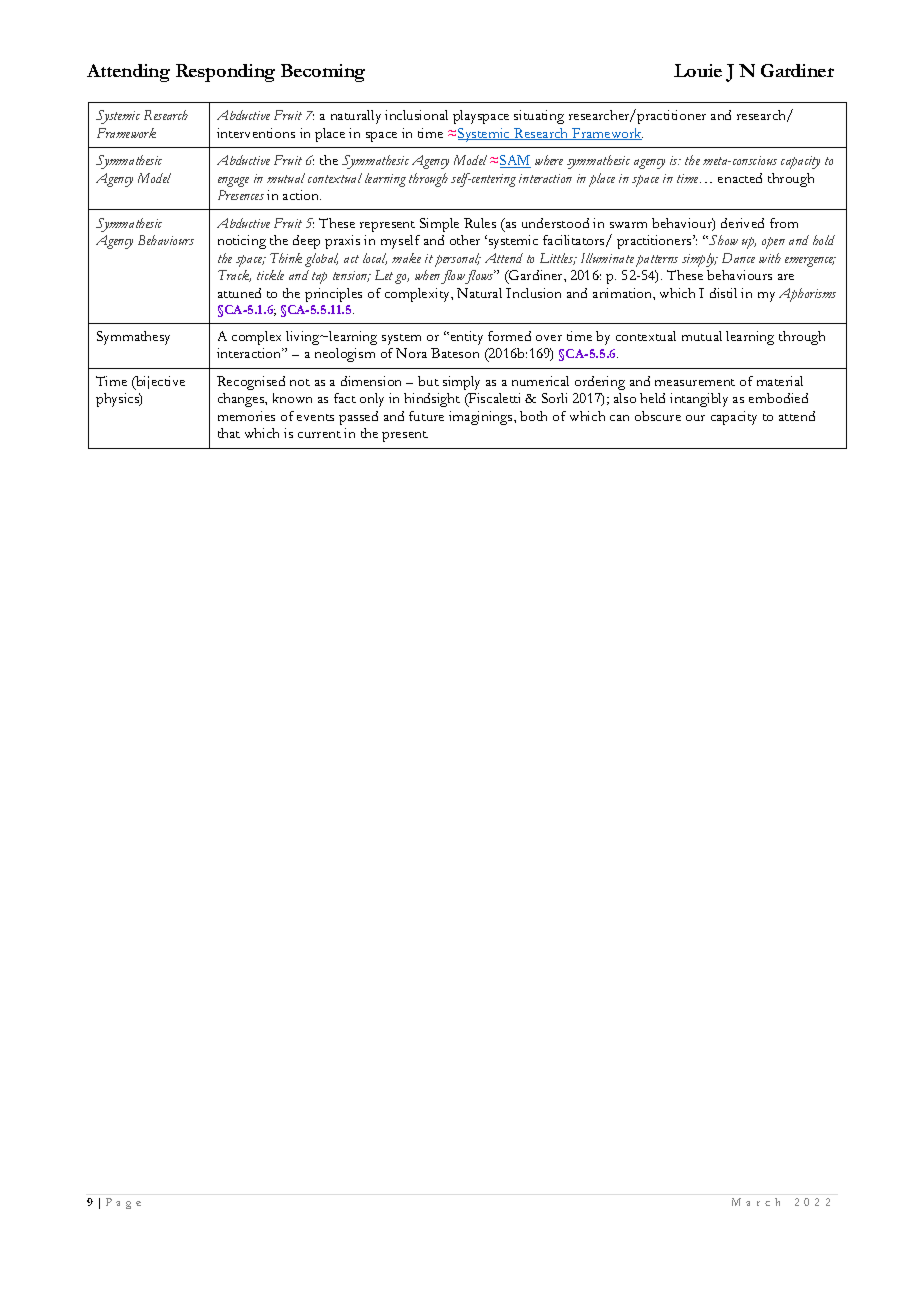 This image has height=1307, width=924. Describe the element at coordinates (698, 70) in the image. I see `Louie` at that location.
